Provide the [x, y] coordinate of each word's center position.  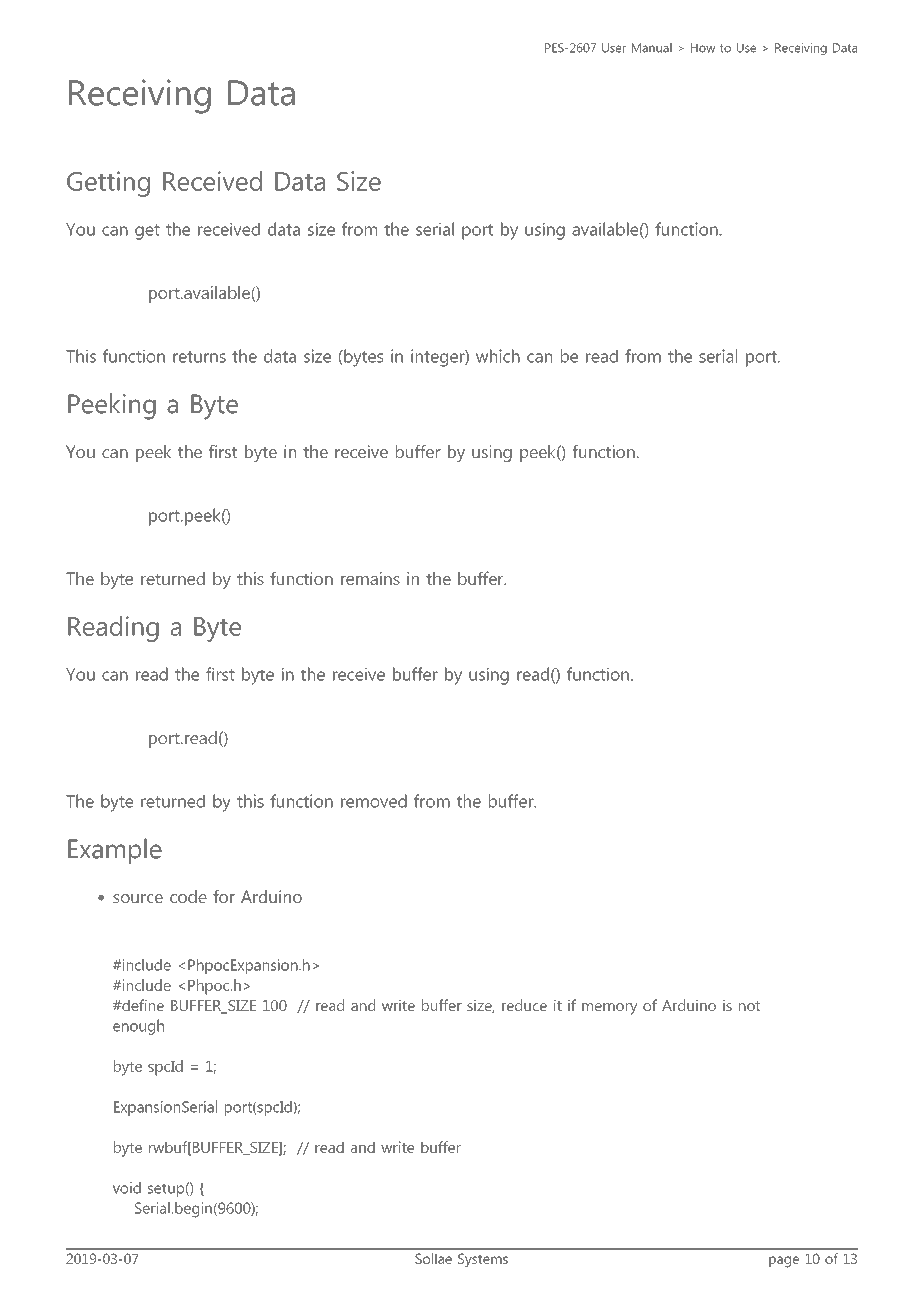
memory [609, 1009]
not [749, 1006]
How [703, 48]
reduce [524, 1005]
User [614, 48]
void [127, 1188]
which [498, 356]
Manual [652, 48]
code [188, 896]
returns [199, 357]
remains [370, 578]
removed [374, 801]
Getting [108, 184]
